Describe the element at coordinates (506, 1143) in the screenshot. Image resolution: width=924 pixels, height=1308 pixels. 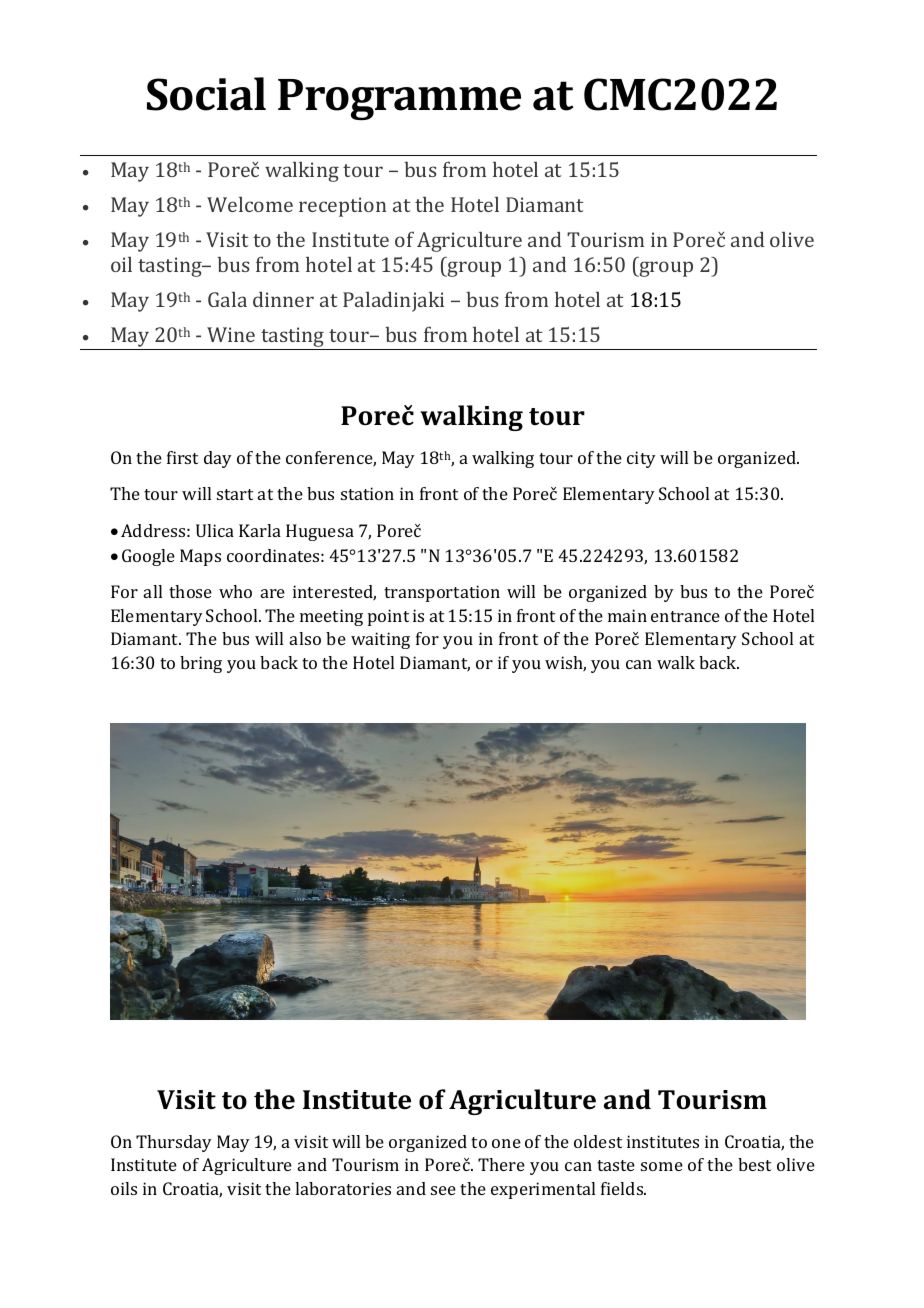
I see `one` at that location.
